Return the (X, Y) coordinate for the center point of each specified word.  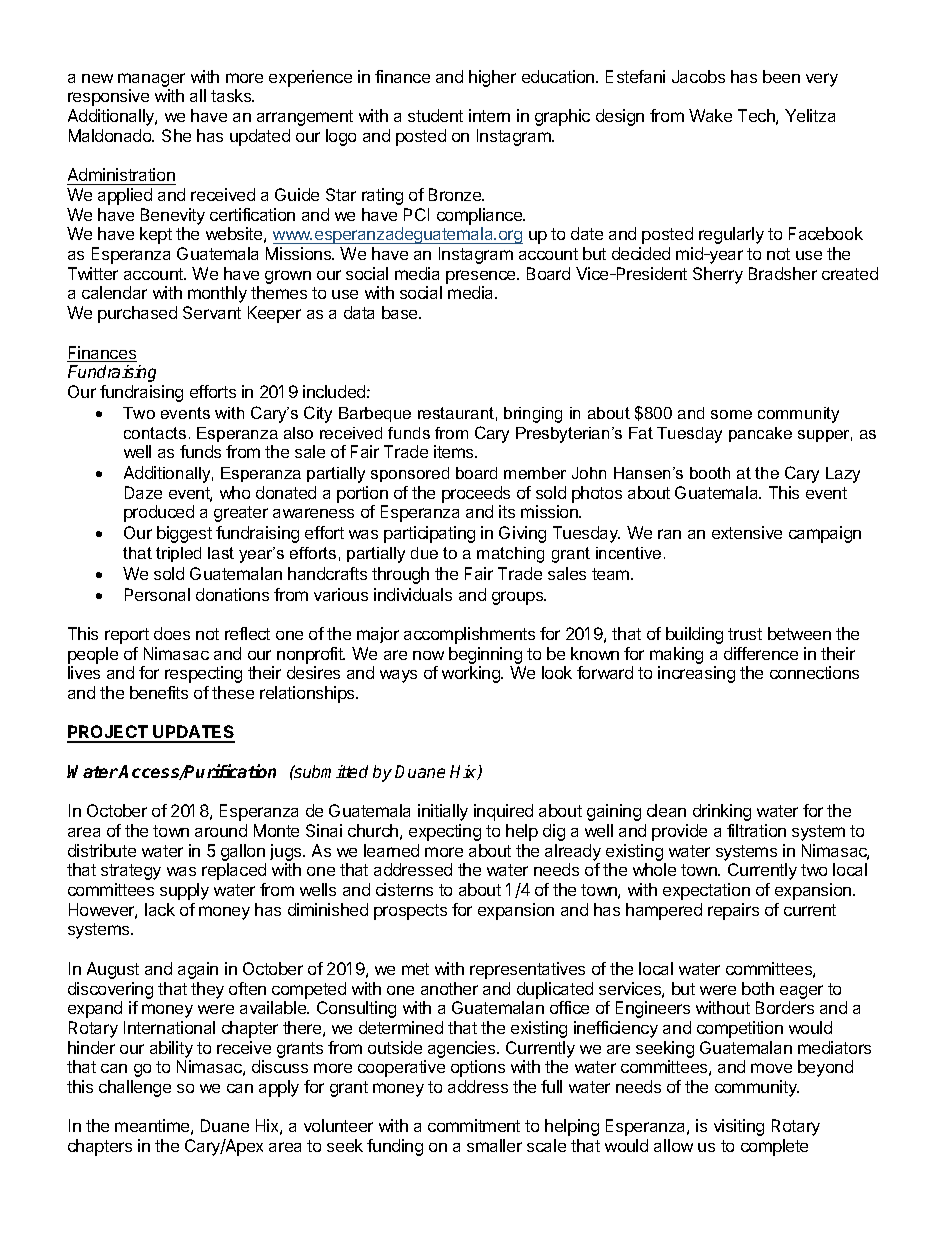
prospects (410, 912)
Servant (212, 312)
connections (814, 672)
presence (482, 277)
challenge (135, 1088)
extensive (747, 532)
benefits (159, 692)
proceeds (476, 494)
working (472, 674)
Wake (710, 115)
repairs (733, 911)
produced (159, 513)
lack (160, 909)
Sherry (718, 275)
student (435, 115)
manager (151, 81)
